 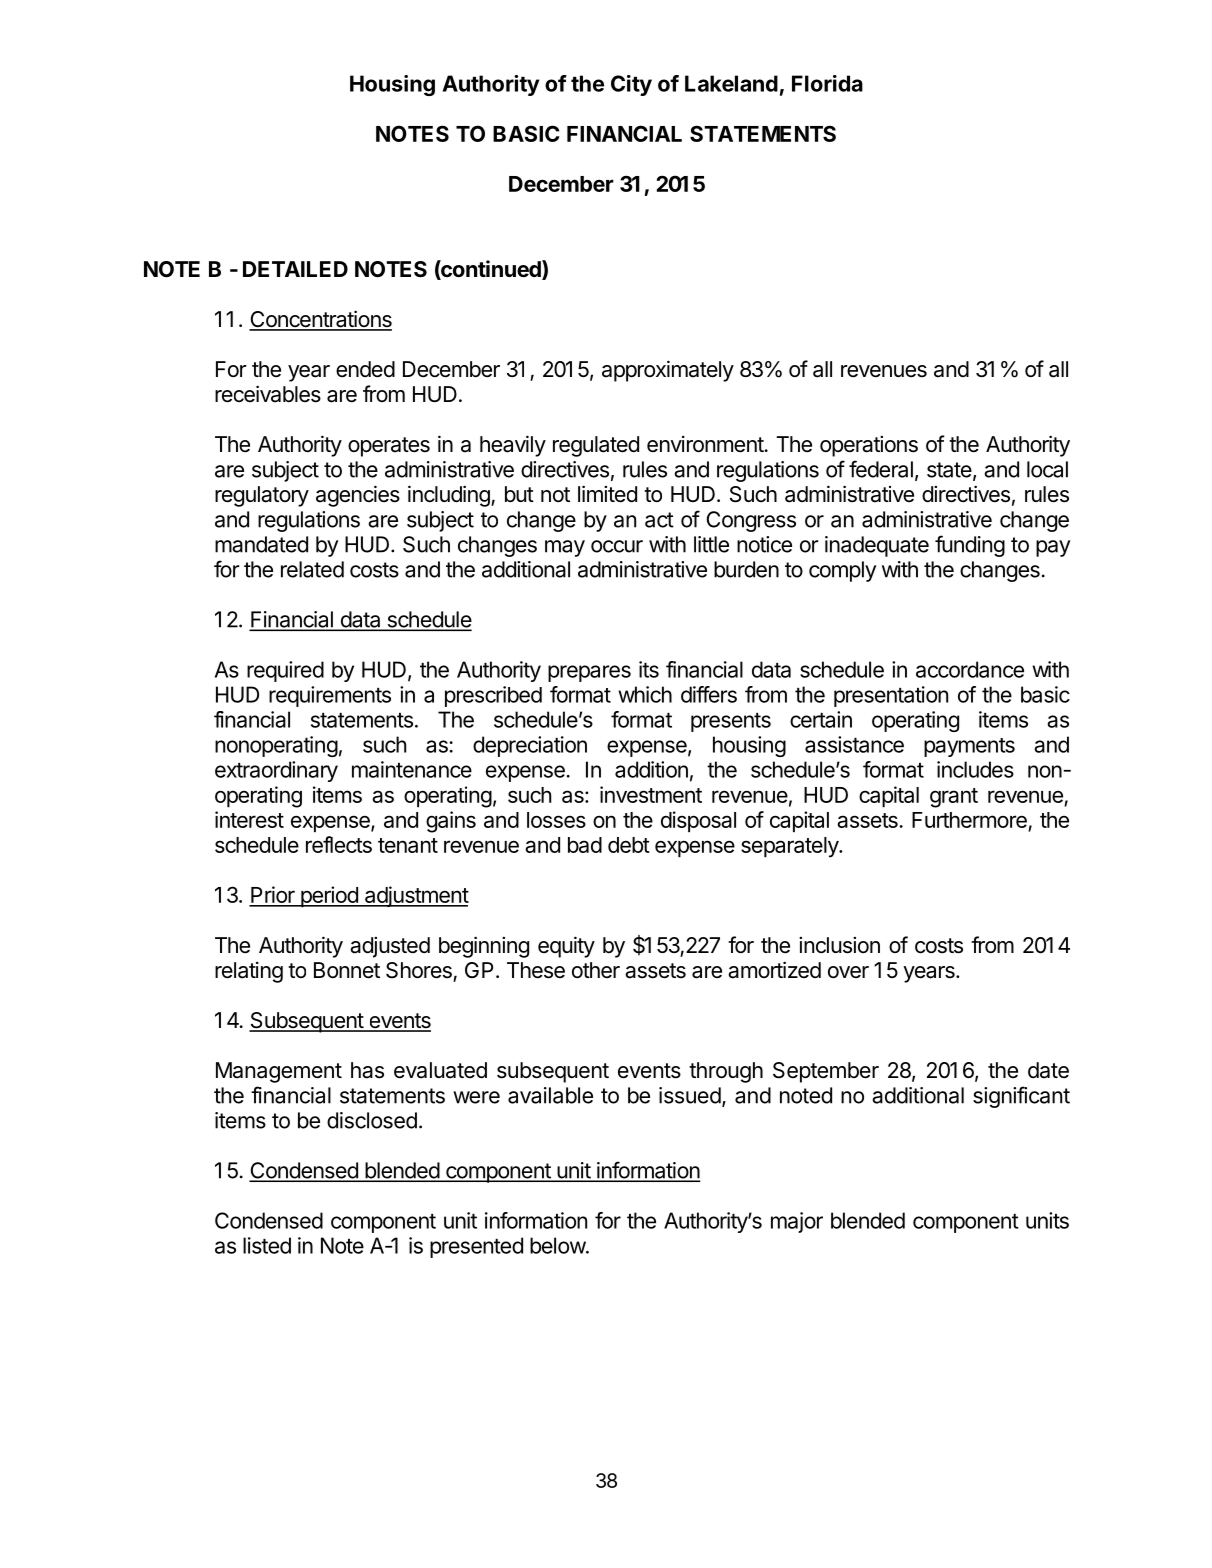 I want to click on debt, so click(x=629, y=845).
